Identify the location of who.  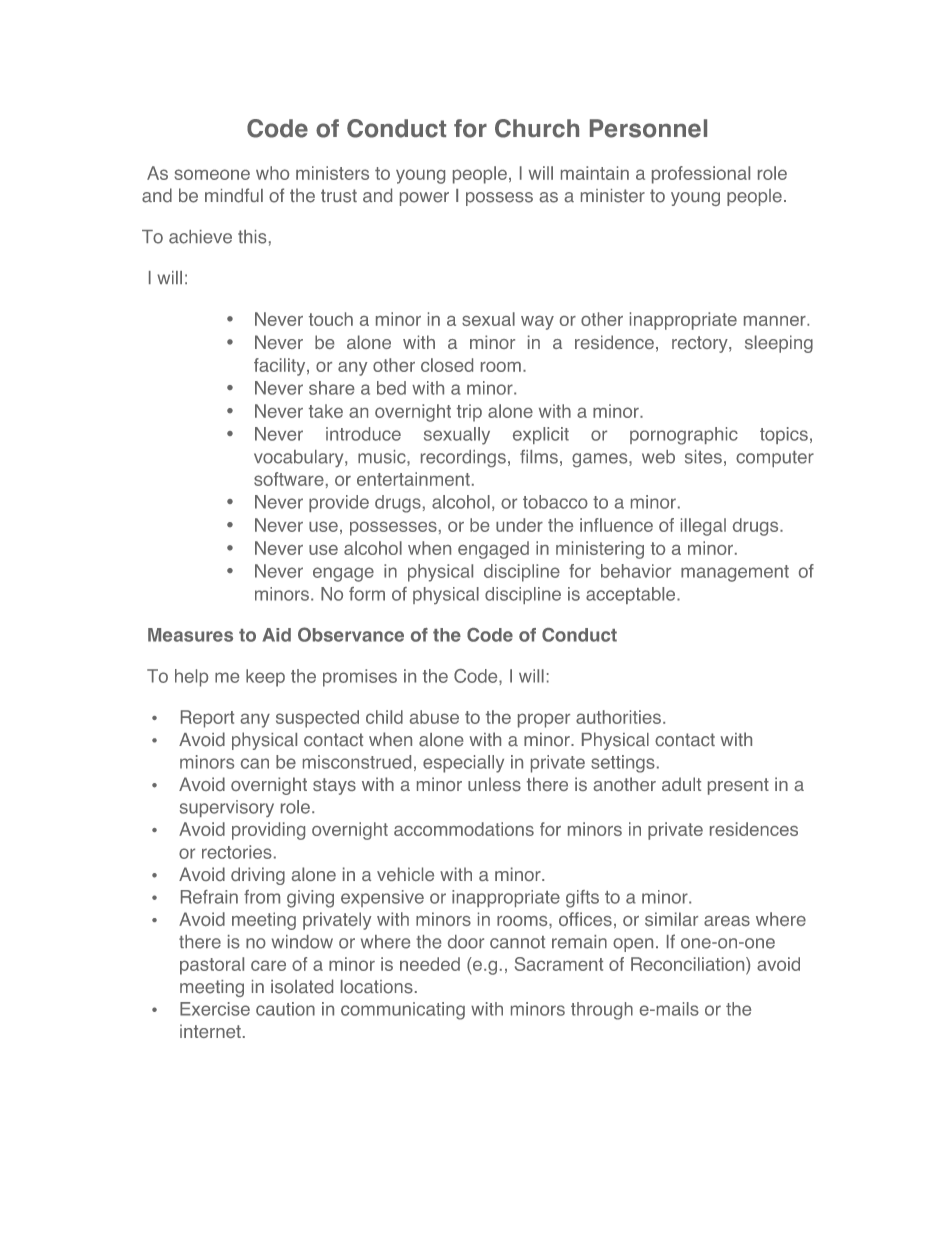
(272, 173).
